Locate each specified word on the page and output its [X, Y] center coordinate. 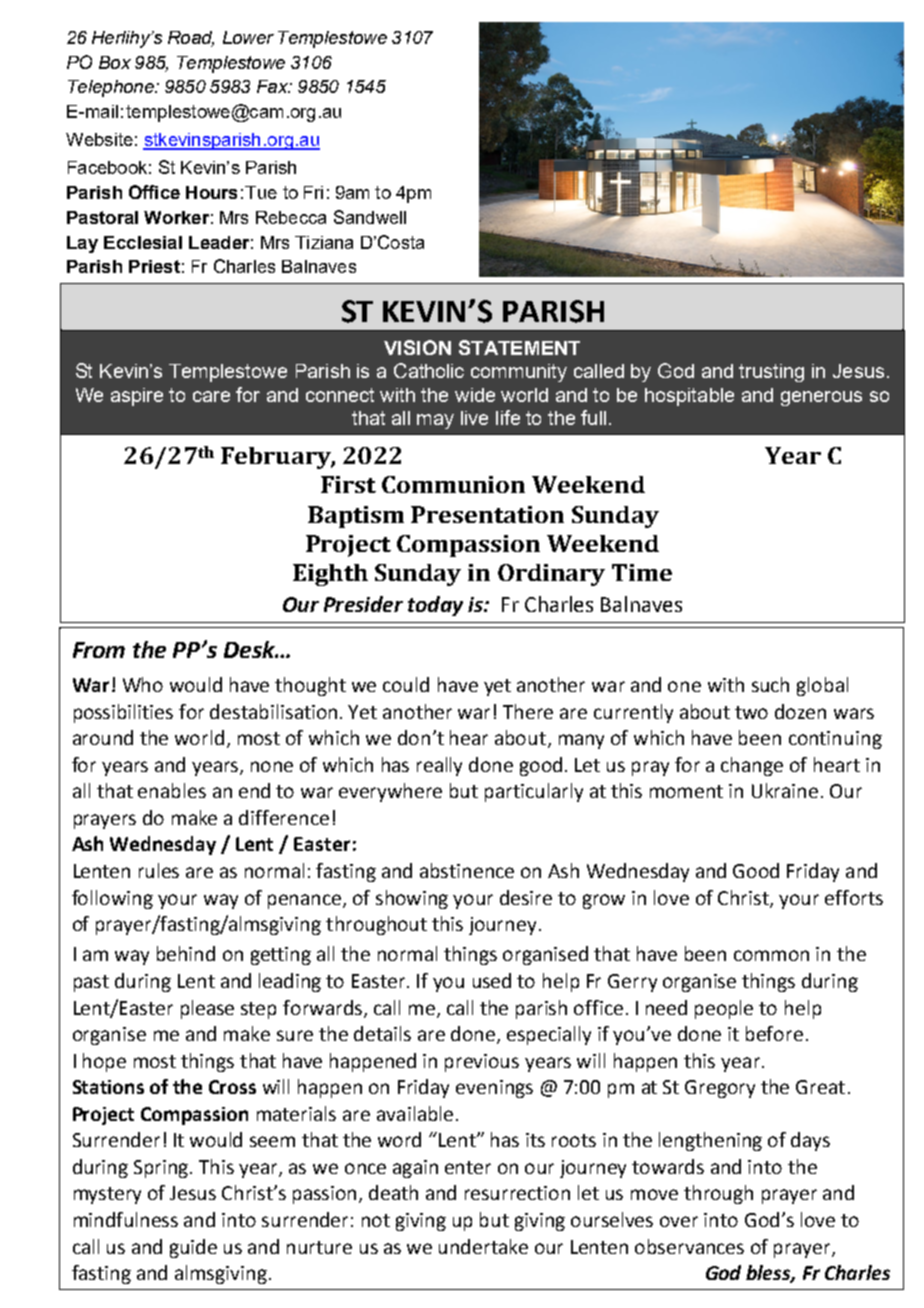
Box [115, 62]
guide [193, 1248]
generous [821, 398]
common [771, 955]
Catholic [429, 370]
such [770, 684]
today [435, 606]
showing [412, 899]
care [211, 396]
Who [143, 684]
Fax [273, 86]
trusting [771, 373]
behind [186, 953]
